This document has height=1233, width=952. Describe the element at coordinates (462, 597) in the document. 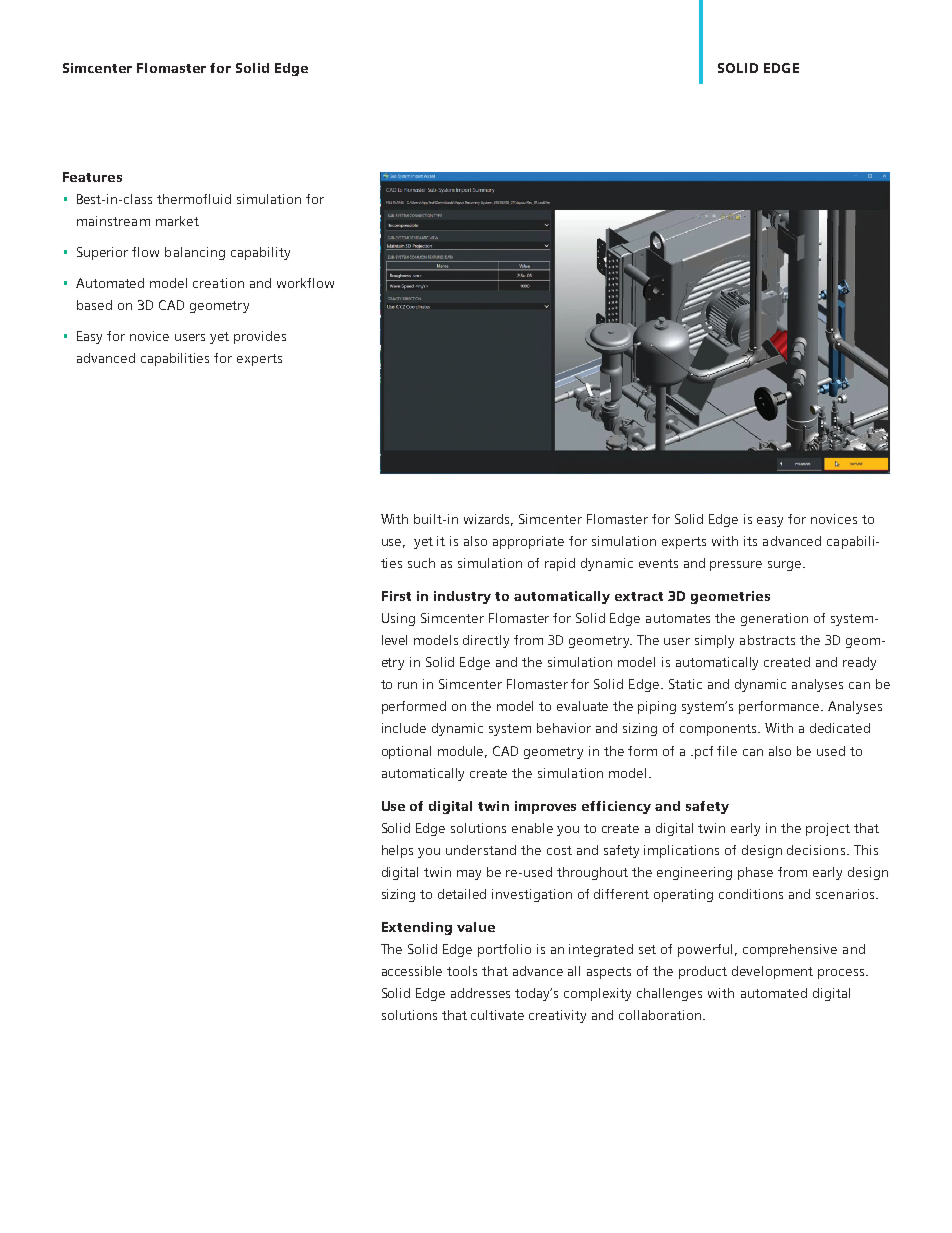

I see `industry` at that location.
